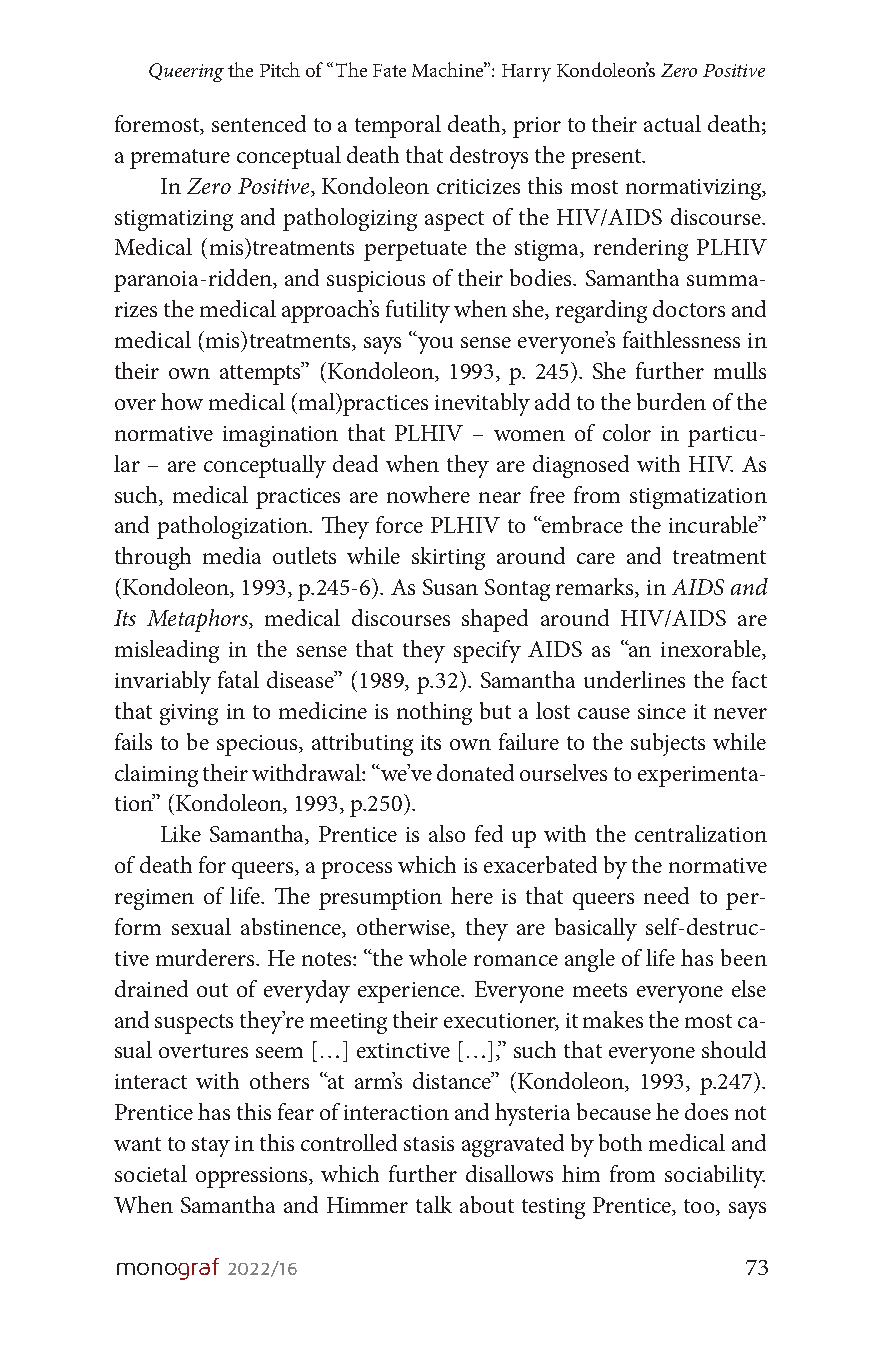 The height and width of the image is (1372, 881). I want to click on actual, so click(672, 123).
